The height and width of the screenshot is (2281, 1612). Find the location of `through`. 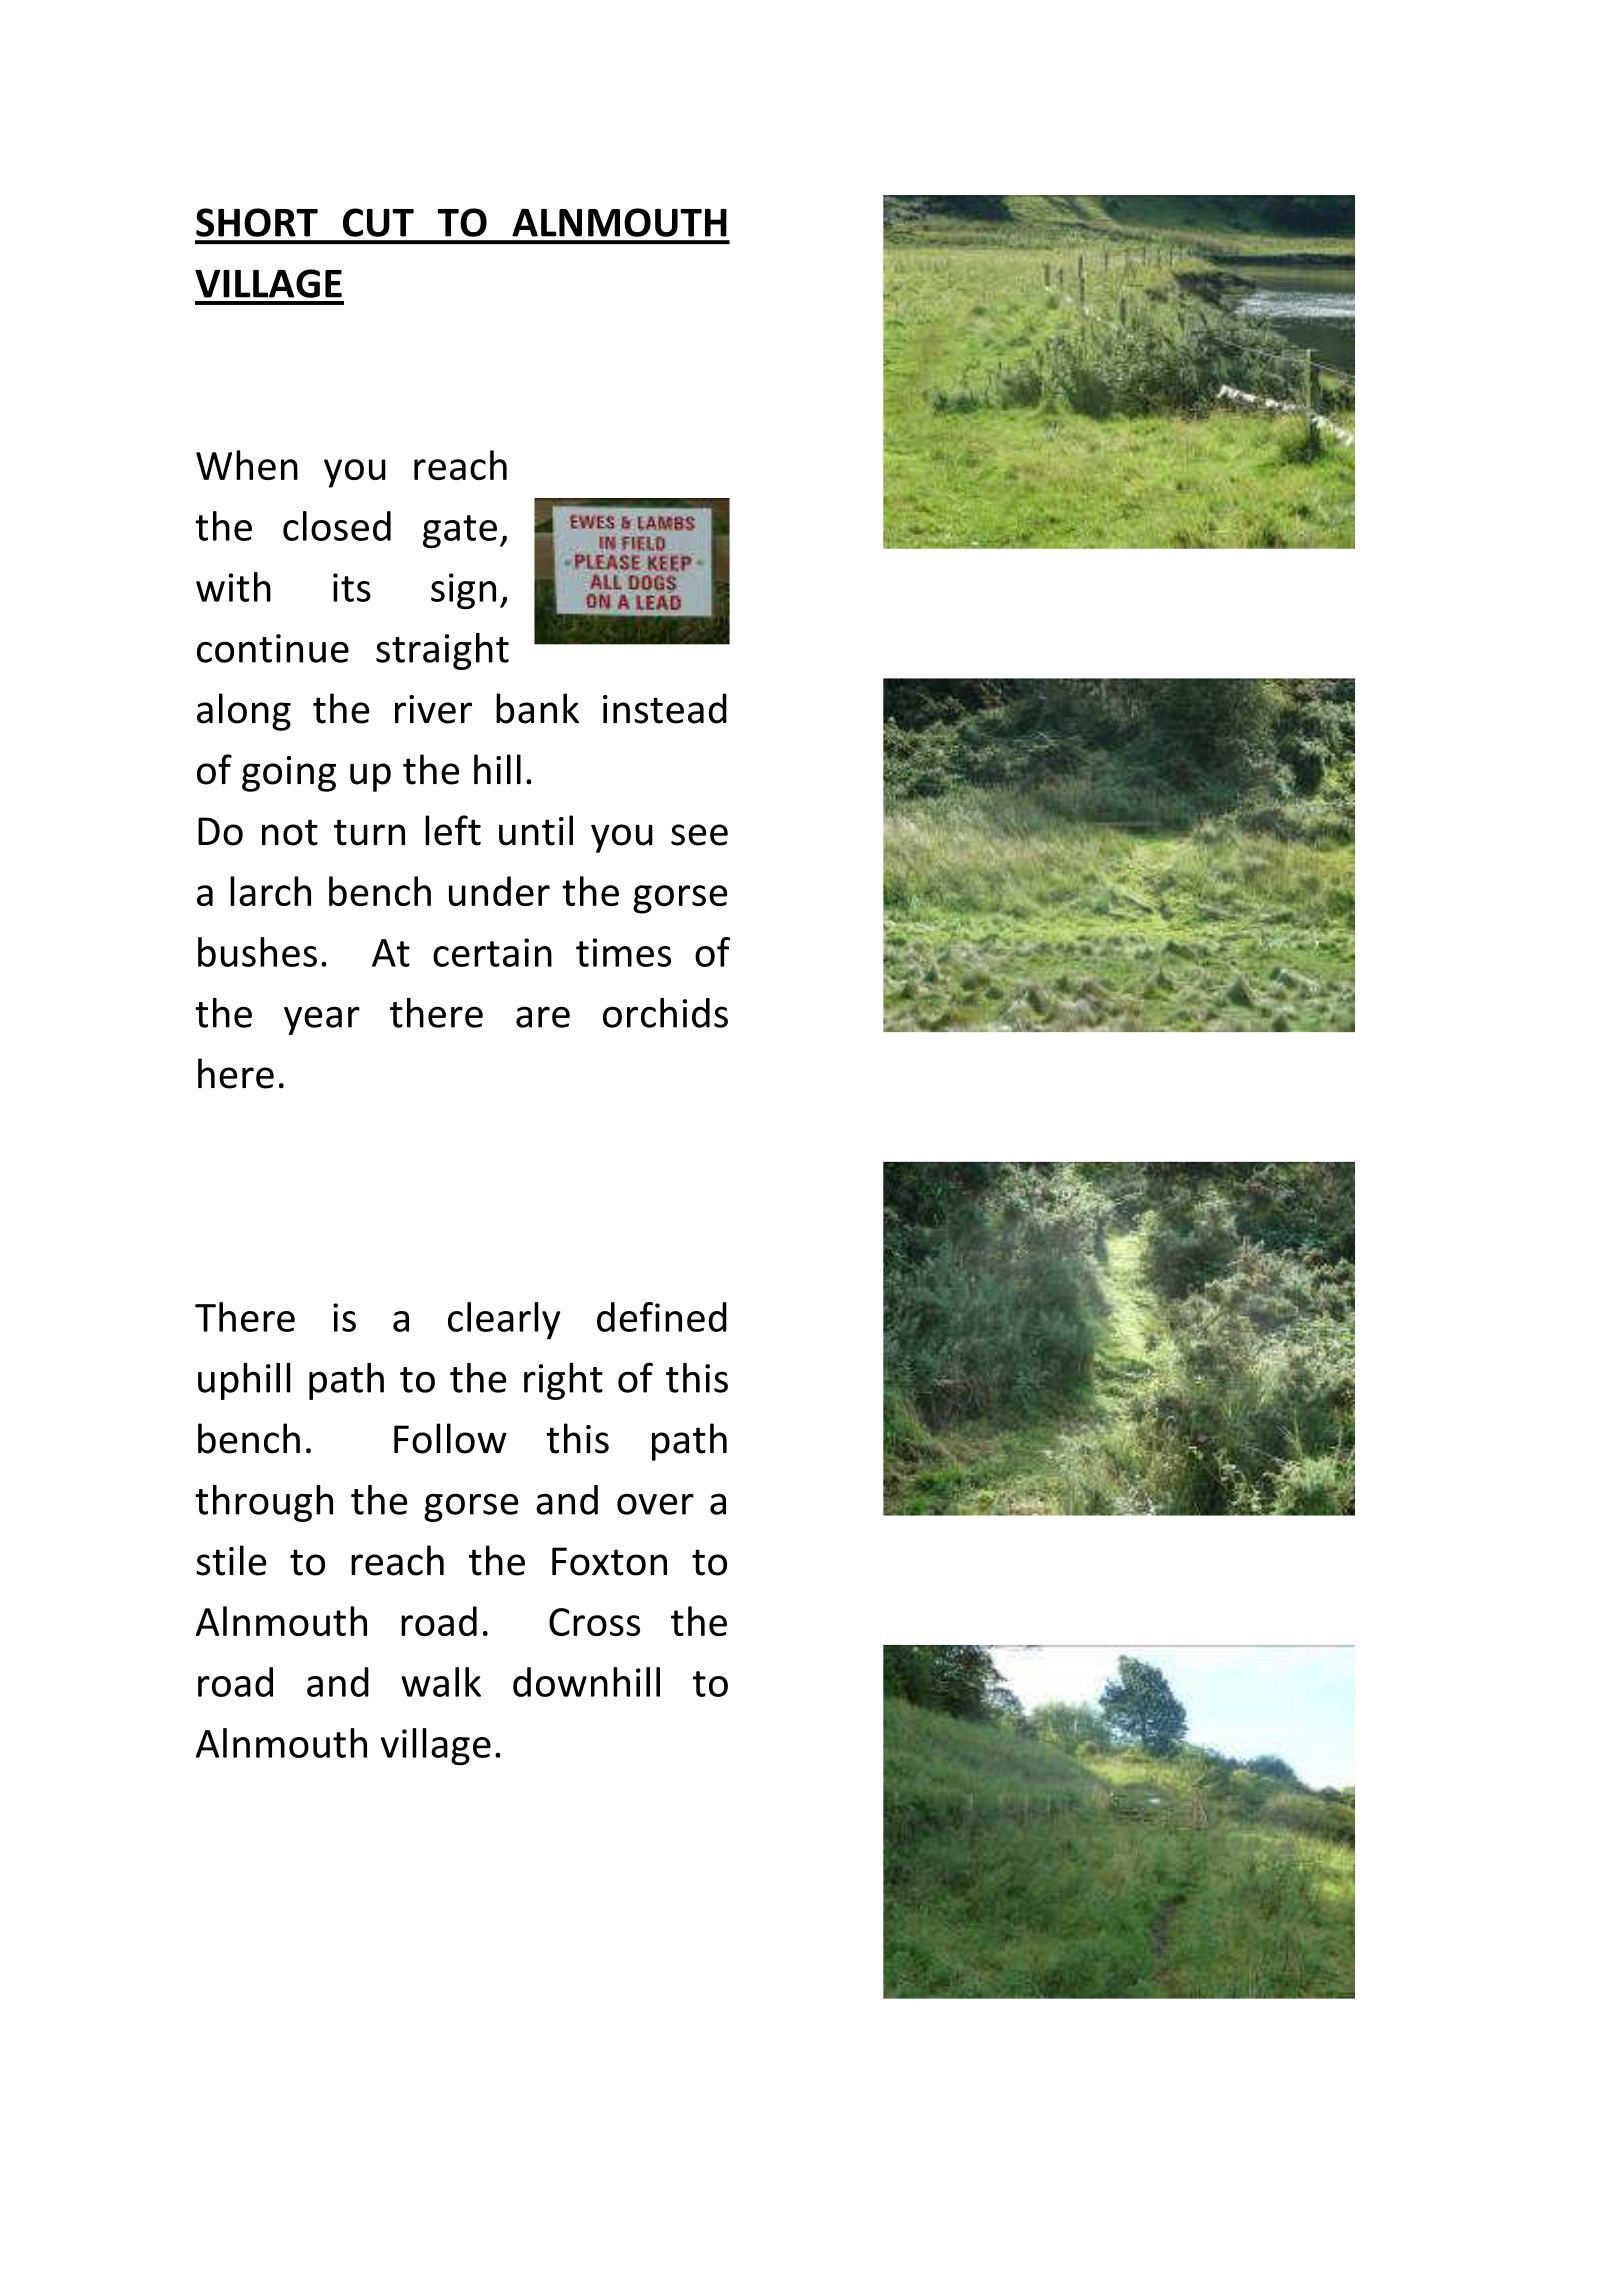

through is located at coordinates (264, 1503).
